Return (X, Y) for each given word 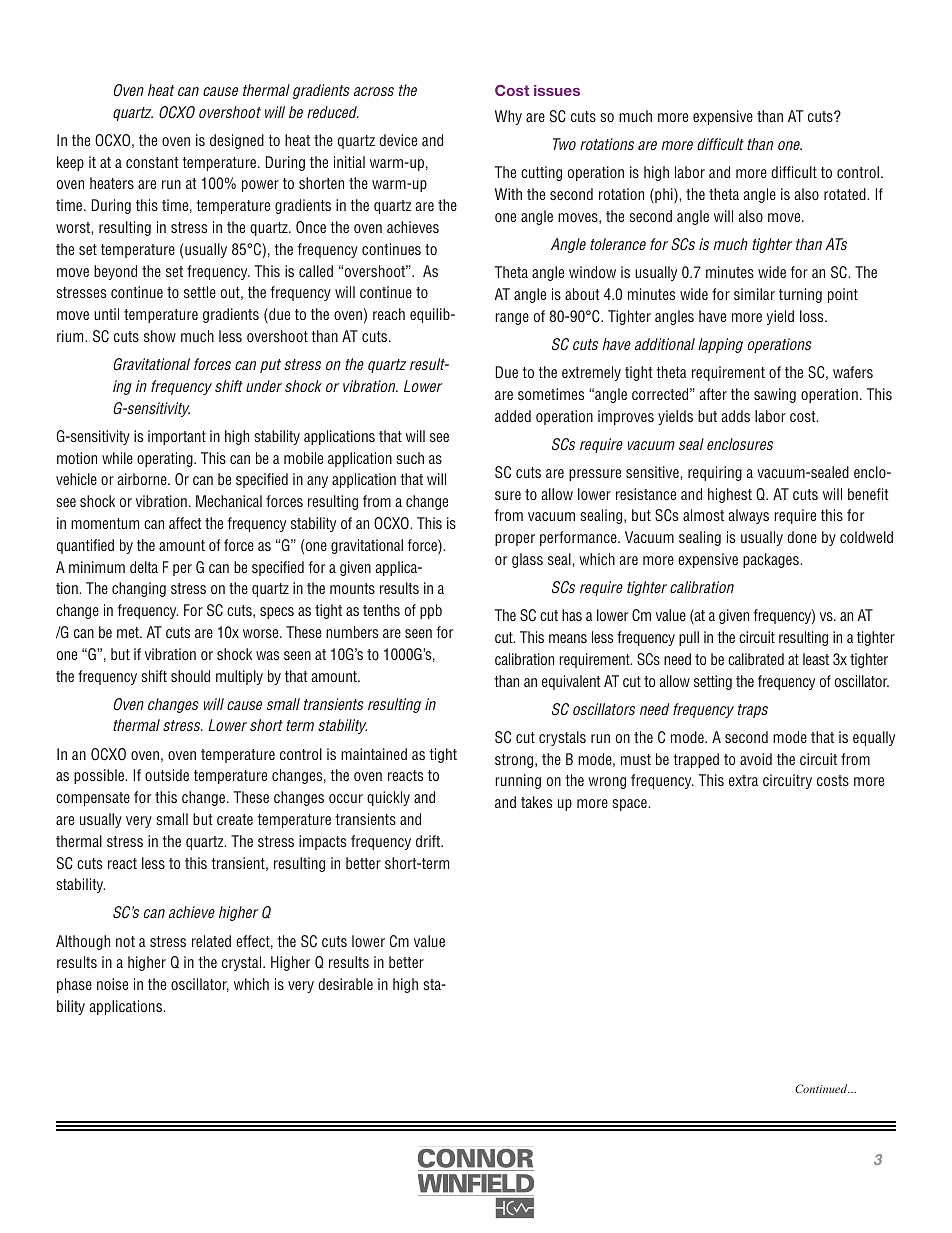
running (518, 781)
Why (508, 117)
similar (754, 294)
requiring (715, 473)
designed (237, 141)
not (125, 941)
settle (200, 292)
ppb (431, 611)
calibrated (756, 659)
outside (167, 775)
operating (166, 459)
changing (139, 589)
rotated (846, 194)
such (410, 458)
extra (743, 780)
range (512, 319)
